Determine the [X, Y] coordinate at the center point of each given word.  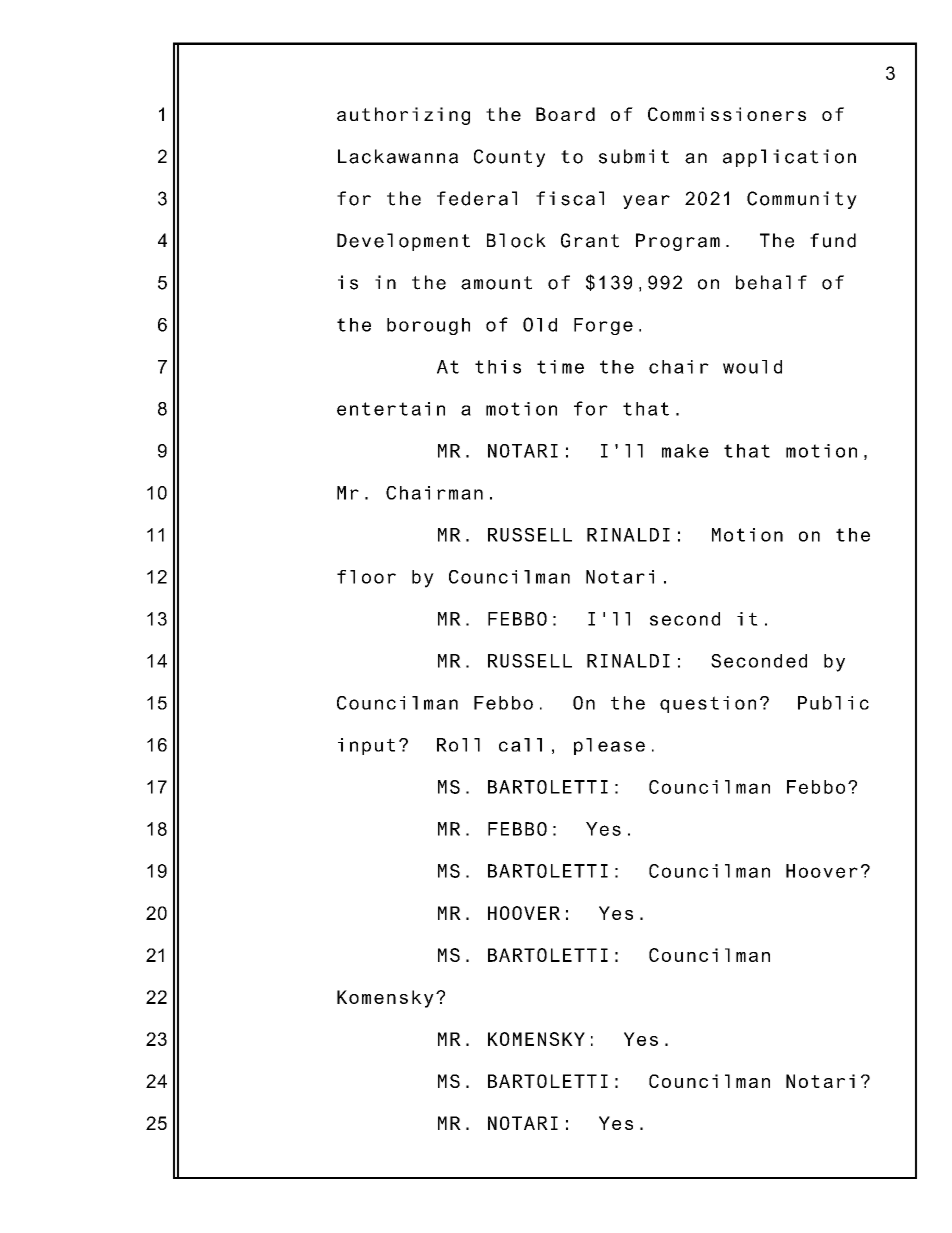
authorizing [403, 116]
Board [565, 114]
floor [366, 577]
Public [833, 703]
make [685, 451]
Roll [458, 745]
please [609, 746]
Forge [603, 326]
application [789, 158]
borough [428, 326]
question [708, 704]
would [752, 367]
